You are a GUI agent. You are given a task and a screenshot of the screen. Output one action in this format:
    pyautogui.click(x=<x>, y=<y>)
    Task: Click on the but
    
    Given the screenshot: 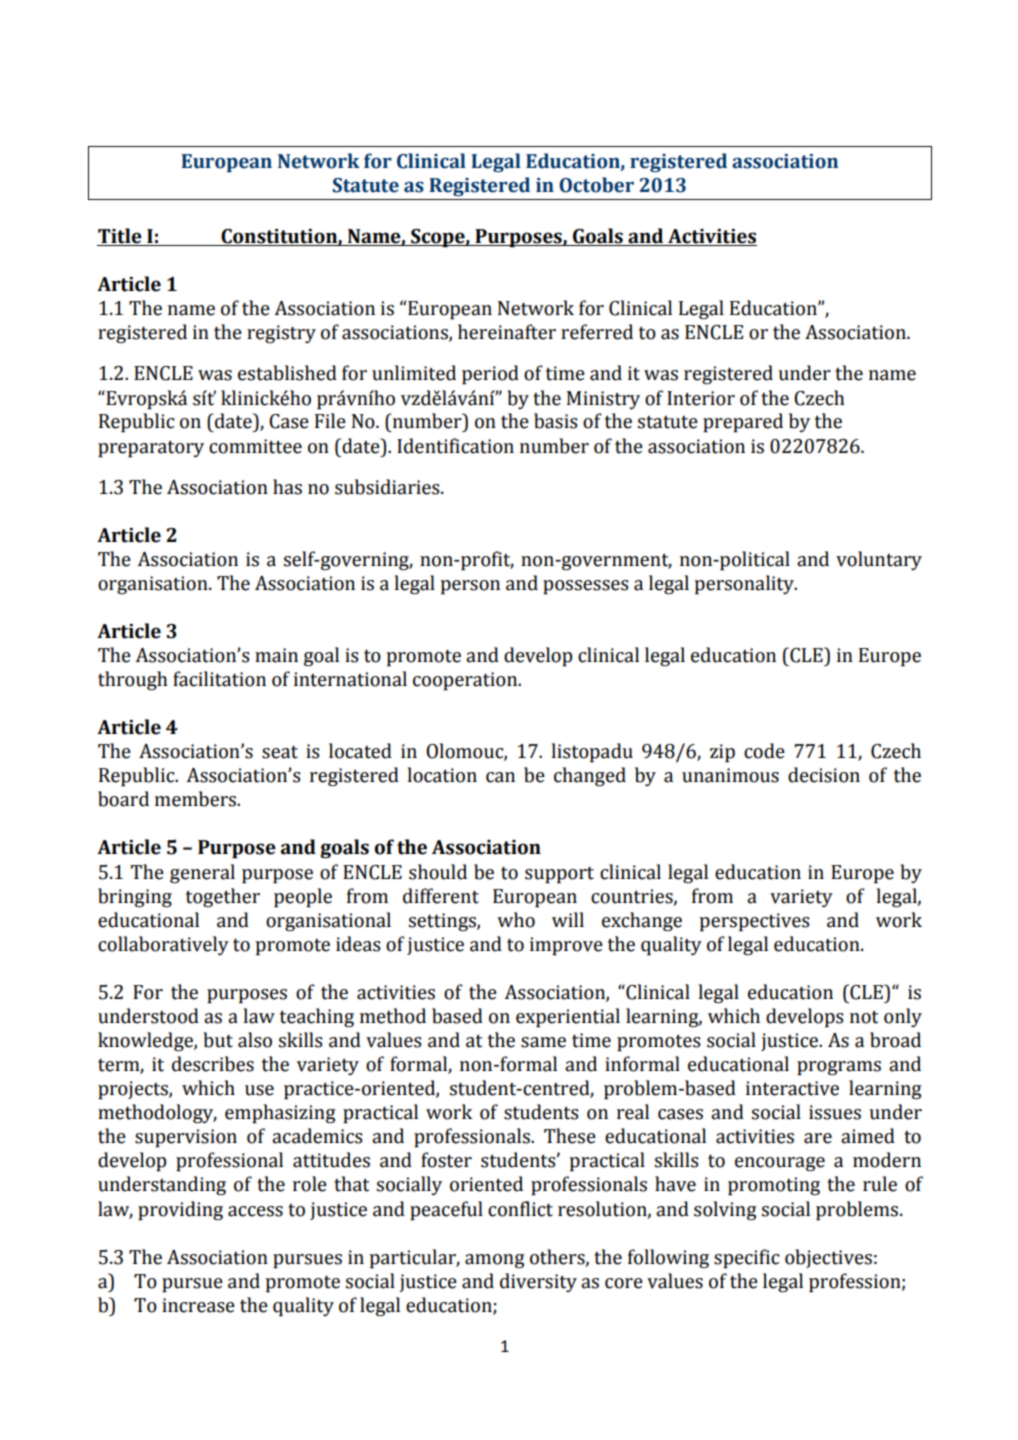 What is the action you would take?
    pyautogui.click(x=218, y=1040)
